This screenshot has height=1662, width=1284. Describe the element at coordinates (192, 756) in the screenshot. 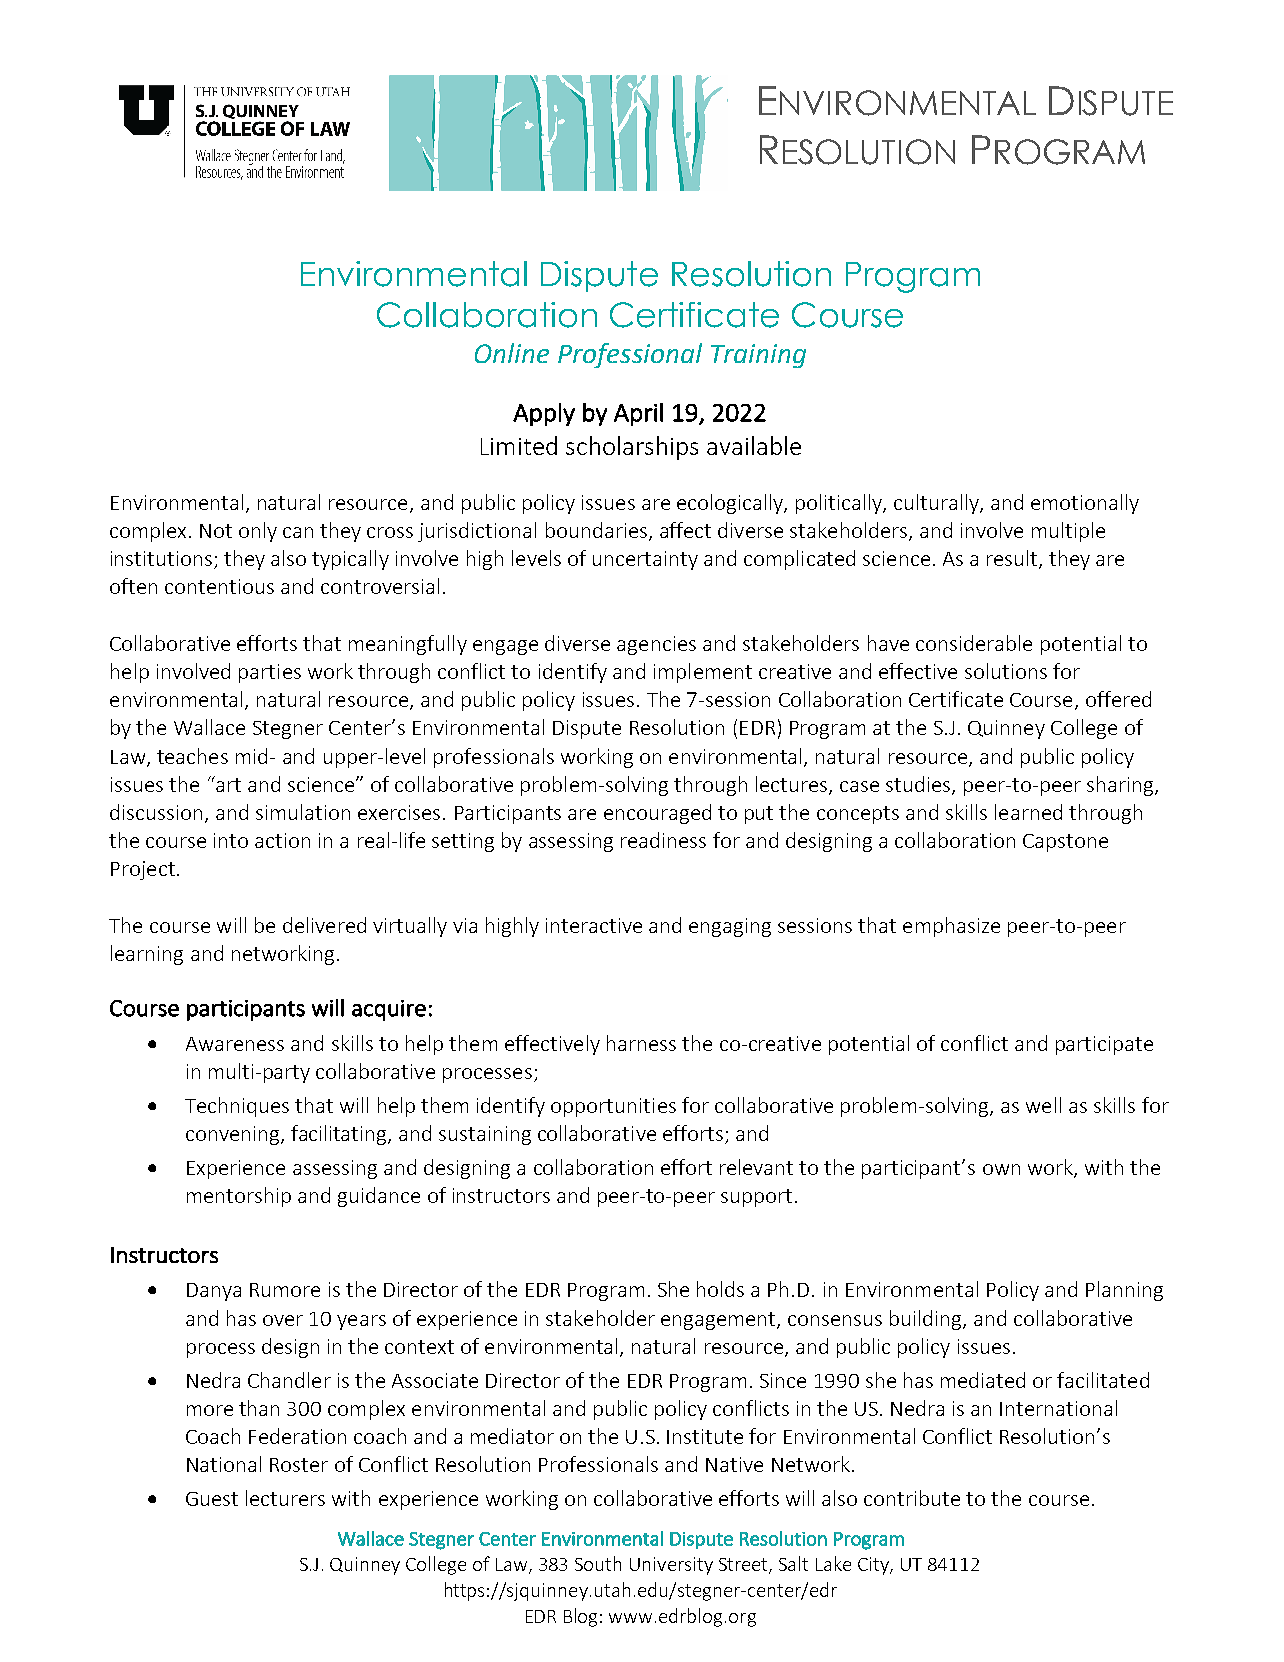

I see `teaches` at that location.
